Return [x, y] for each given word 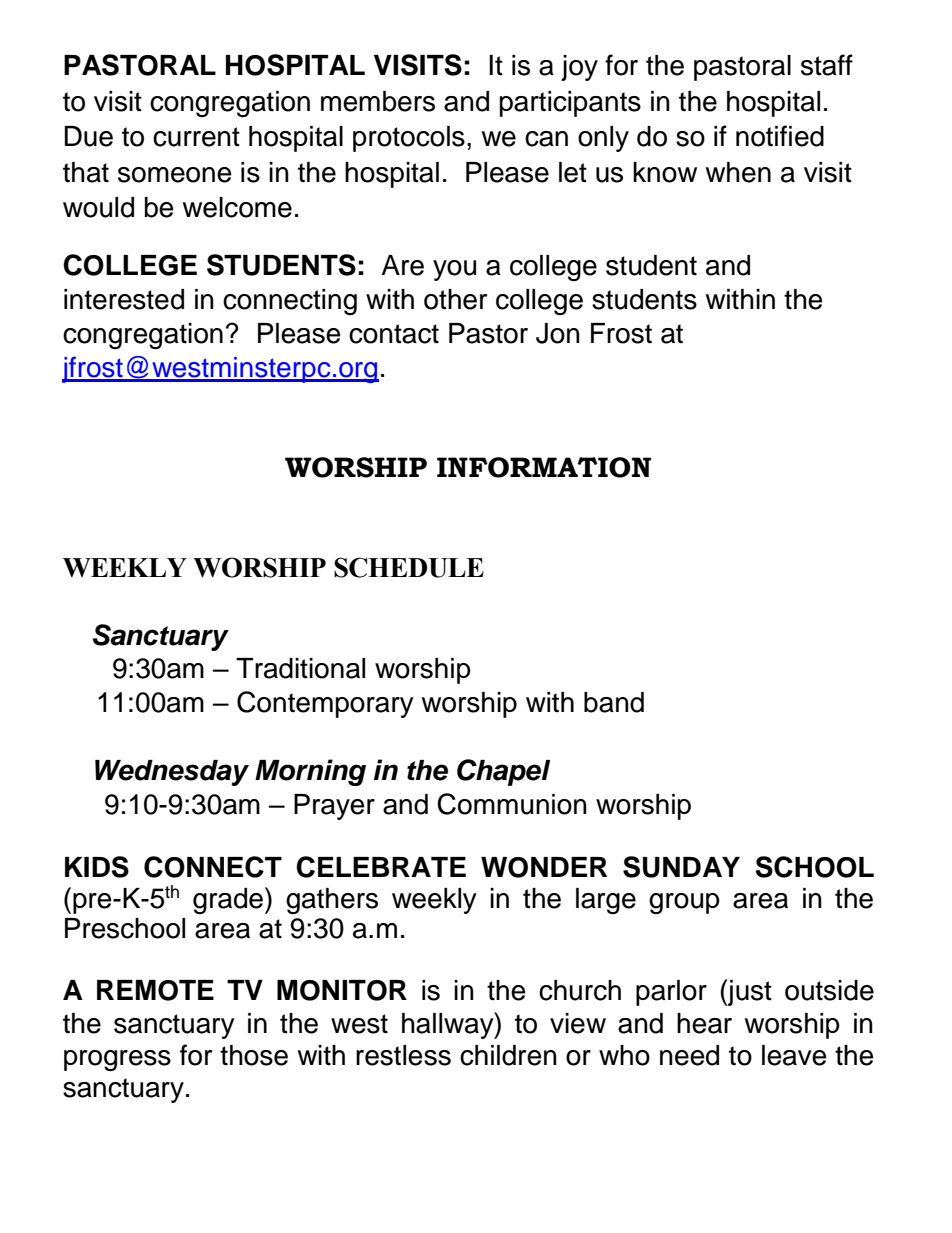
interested [124, 299]
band [614, 702]
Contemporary [325, 704]
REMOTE [155, 990]
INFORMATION [544, 467]
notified [780, 136]
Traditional [300, 668]
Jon [558, 333]
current [196, 137]
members [378, 101]
